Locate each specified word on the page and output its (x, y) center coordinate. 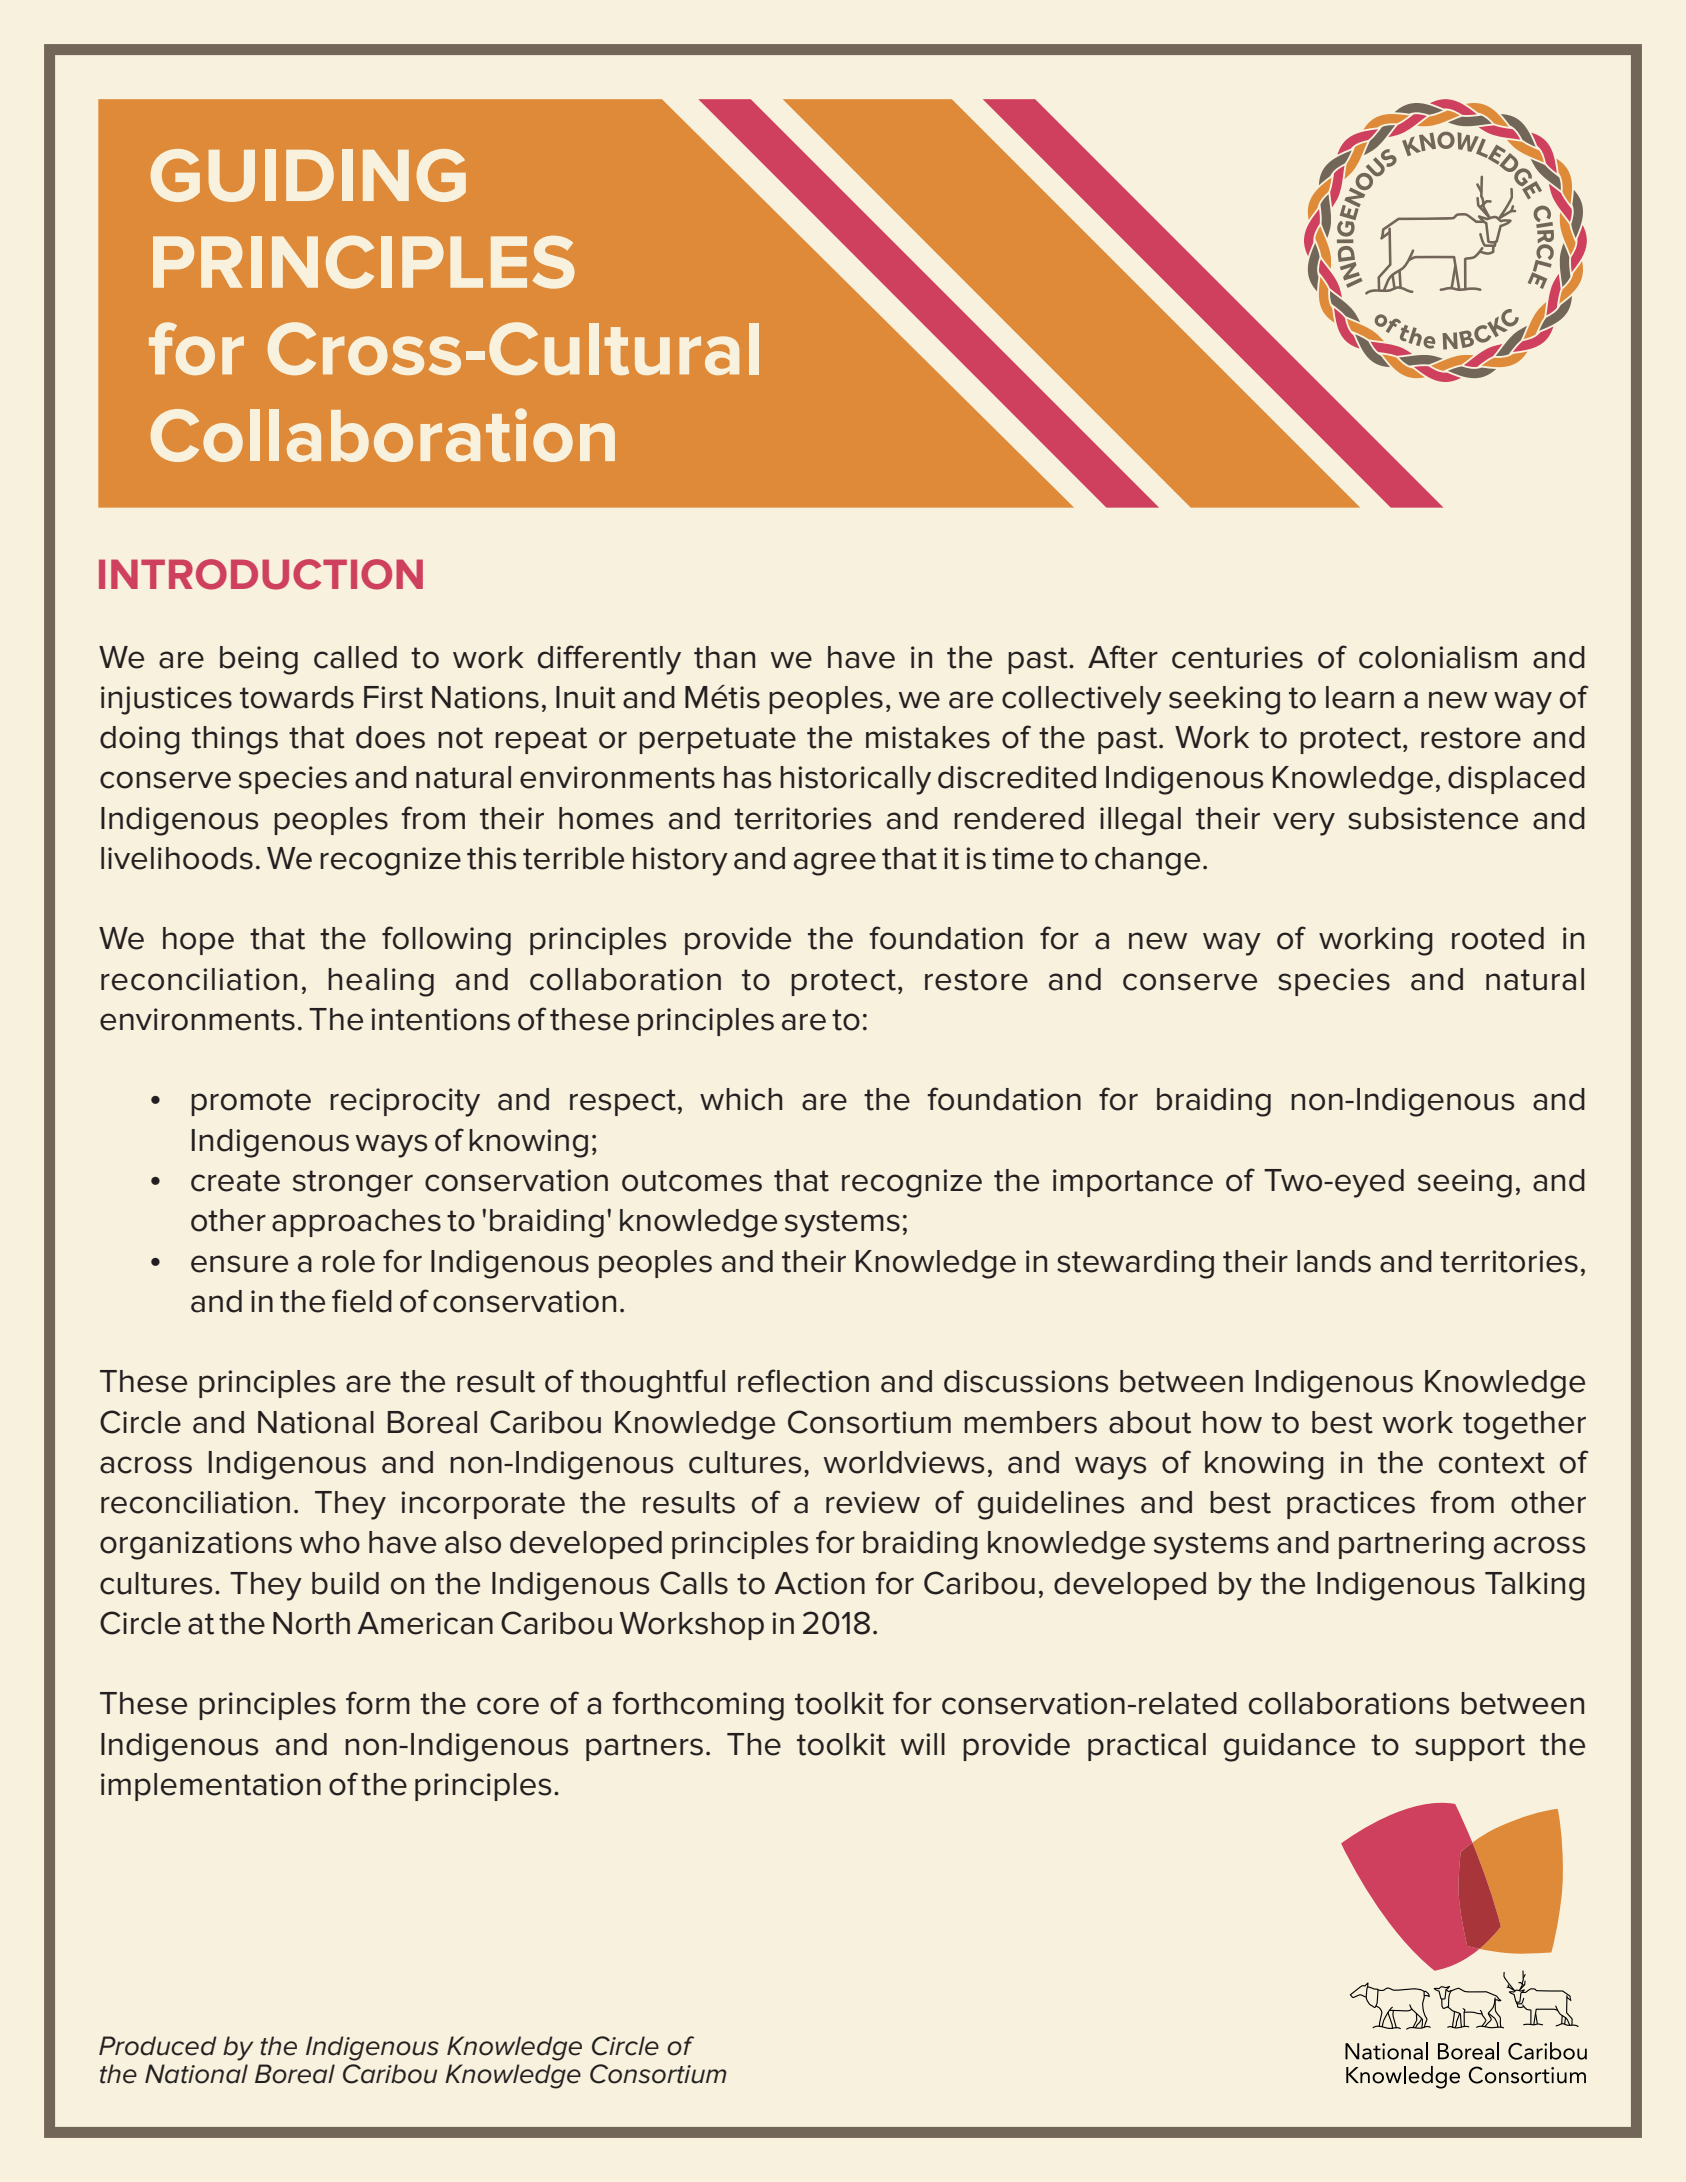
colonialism (1438, 657)
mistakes (928, 737)
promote (251, 1102)
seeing (1465, 1183)
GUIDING (308, 175)
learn (1360, 697)
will (923, 1744)
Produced (158, 2046)
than (724, 657)
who (330, 1542)
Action (819, 1583)
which (741, 1099)
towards (297, 697)
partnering (1411, 1545)
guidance (1289, 1747)
